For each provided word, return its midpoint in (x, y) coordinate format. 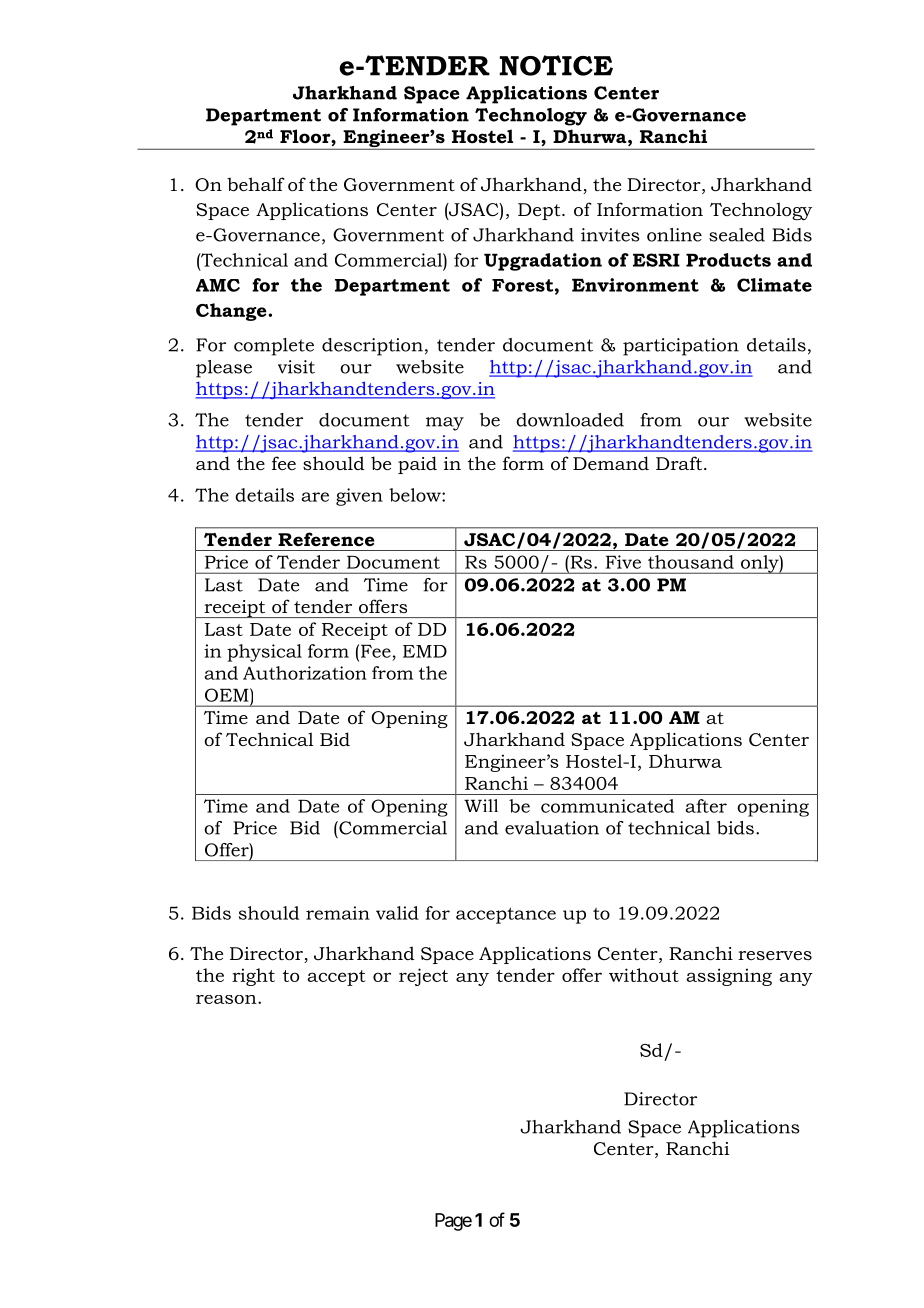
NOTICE (556, 65)
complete (274, 347)
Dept (540, 211)
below (416, 495)
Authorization (305, 673)
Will (481, 805)
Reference (326, 539)
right (253, 977)
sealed (737, 235)
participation (681, 347)
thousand (691, 562)
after (706, 806)
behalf (256, 184)
